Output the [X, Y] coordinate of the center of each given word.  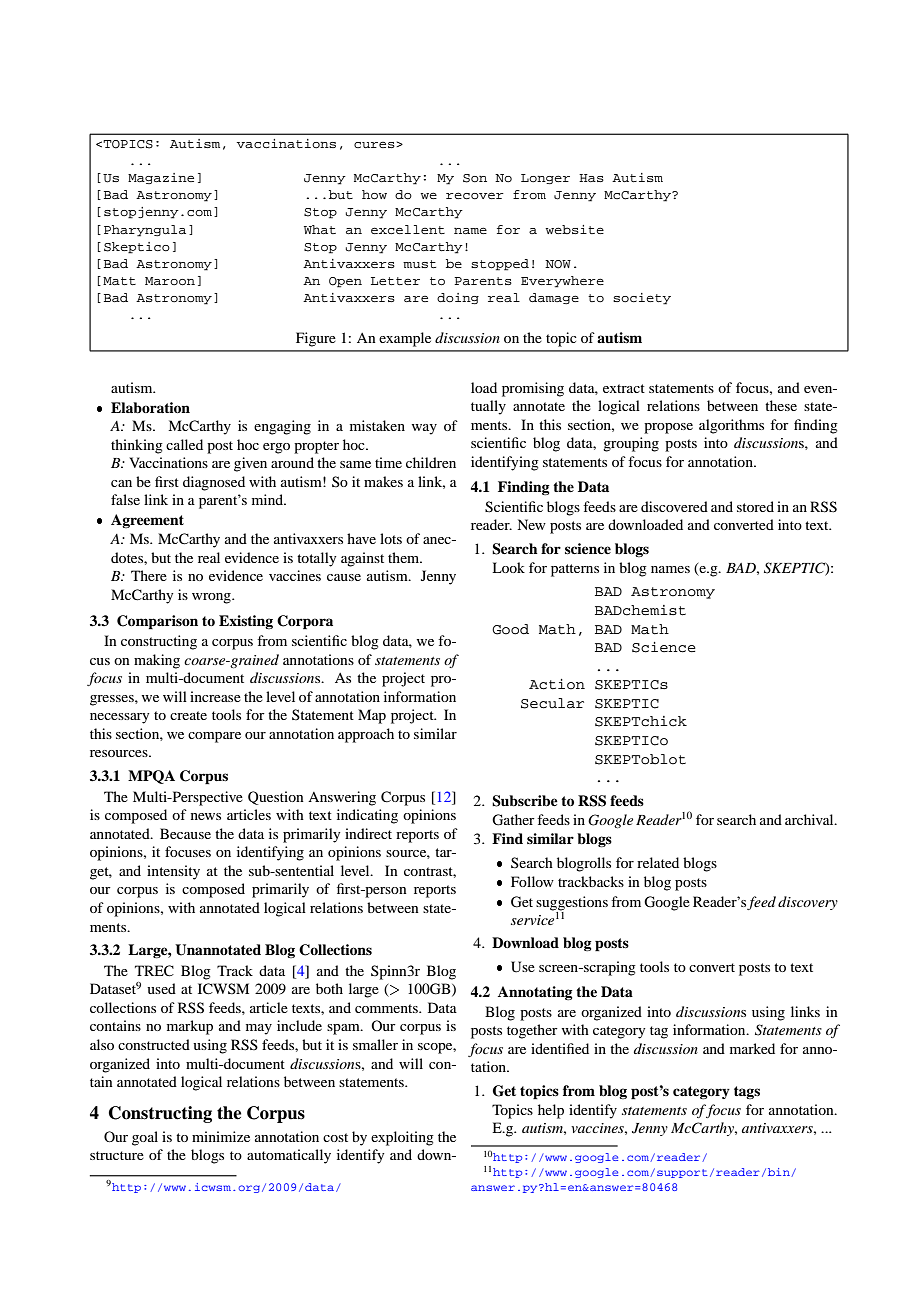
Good [510, 629]
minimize [221, 1136]
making [157, 661]
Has [591, 178]
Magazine [161, 178]
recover [475, 195]
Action [557, 684]
